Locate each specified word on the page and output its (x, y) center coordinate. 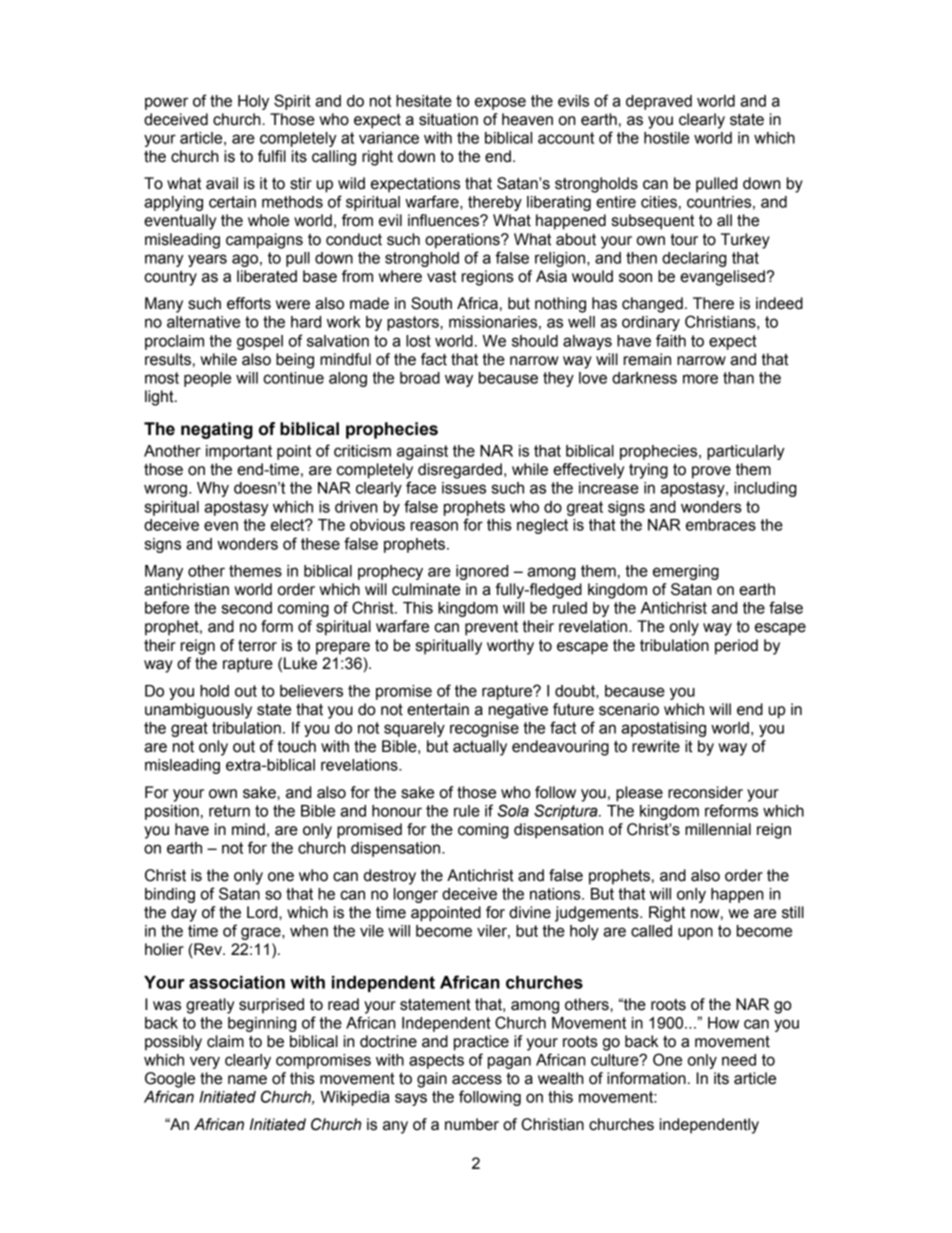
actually (480, 748)
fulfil (272, 156)
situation (448, 119)
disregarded (460, 471)
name (247, 1080)
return (229, 811)
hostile (666, 138)
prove (711, 472)
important (239, 452)
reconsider (705, 792)
